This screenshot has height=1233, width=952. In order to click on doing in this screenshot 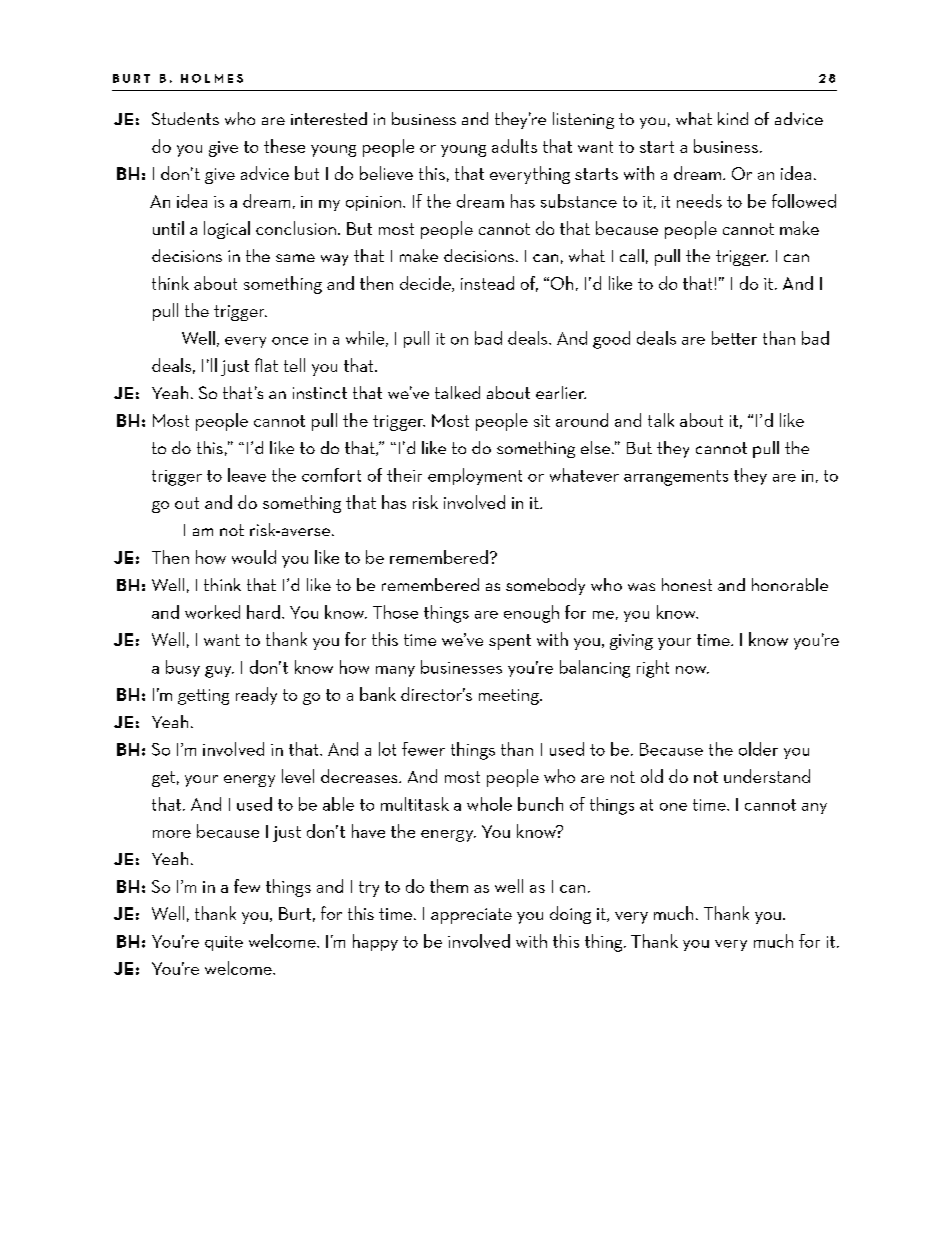, I will do `click(570, 915)`.
